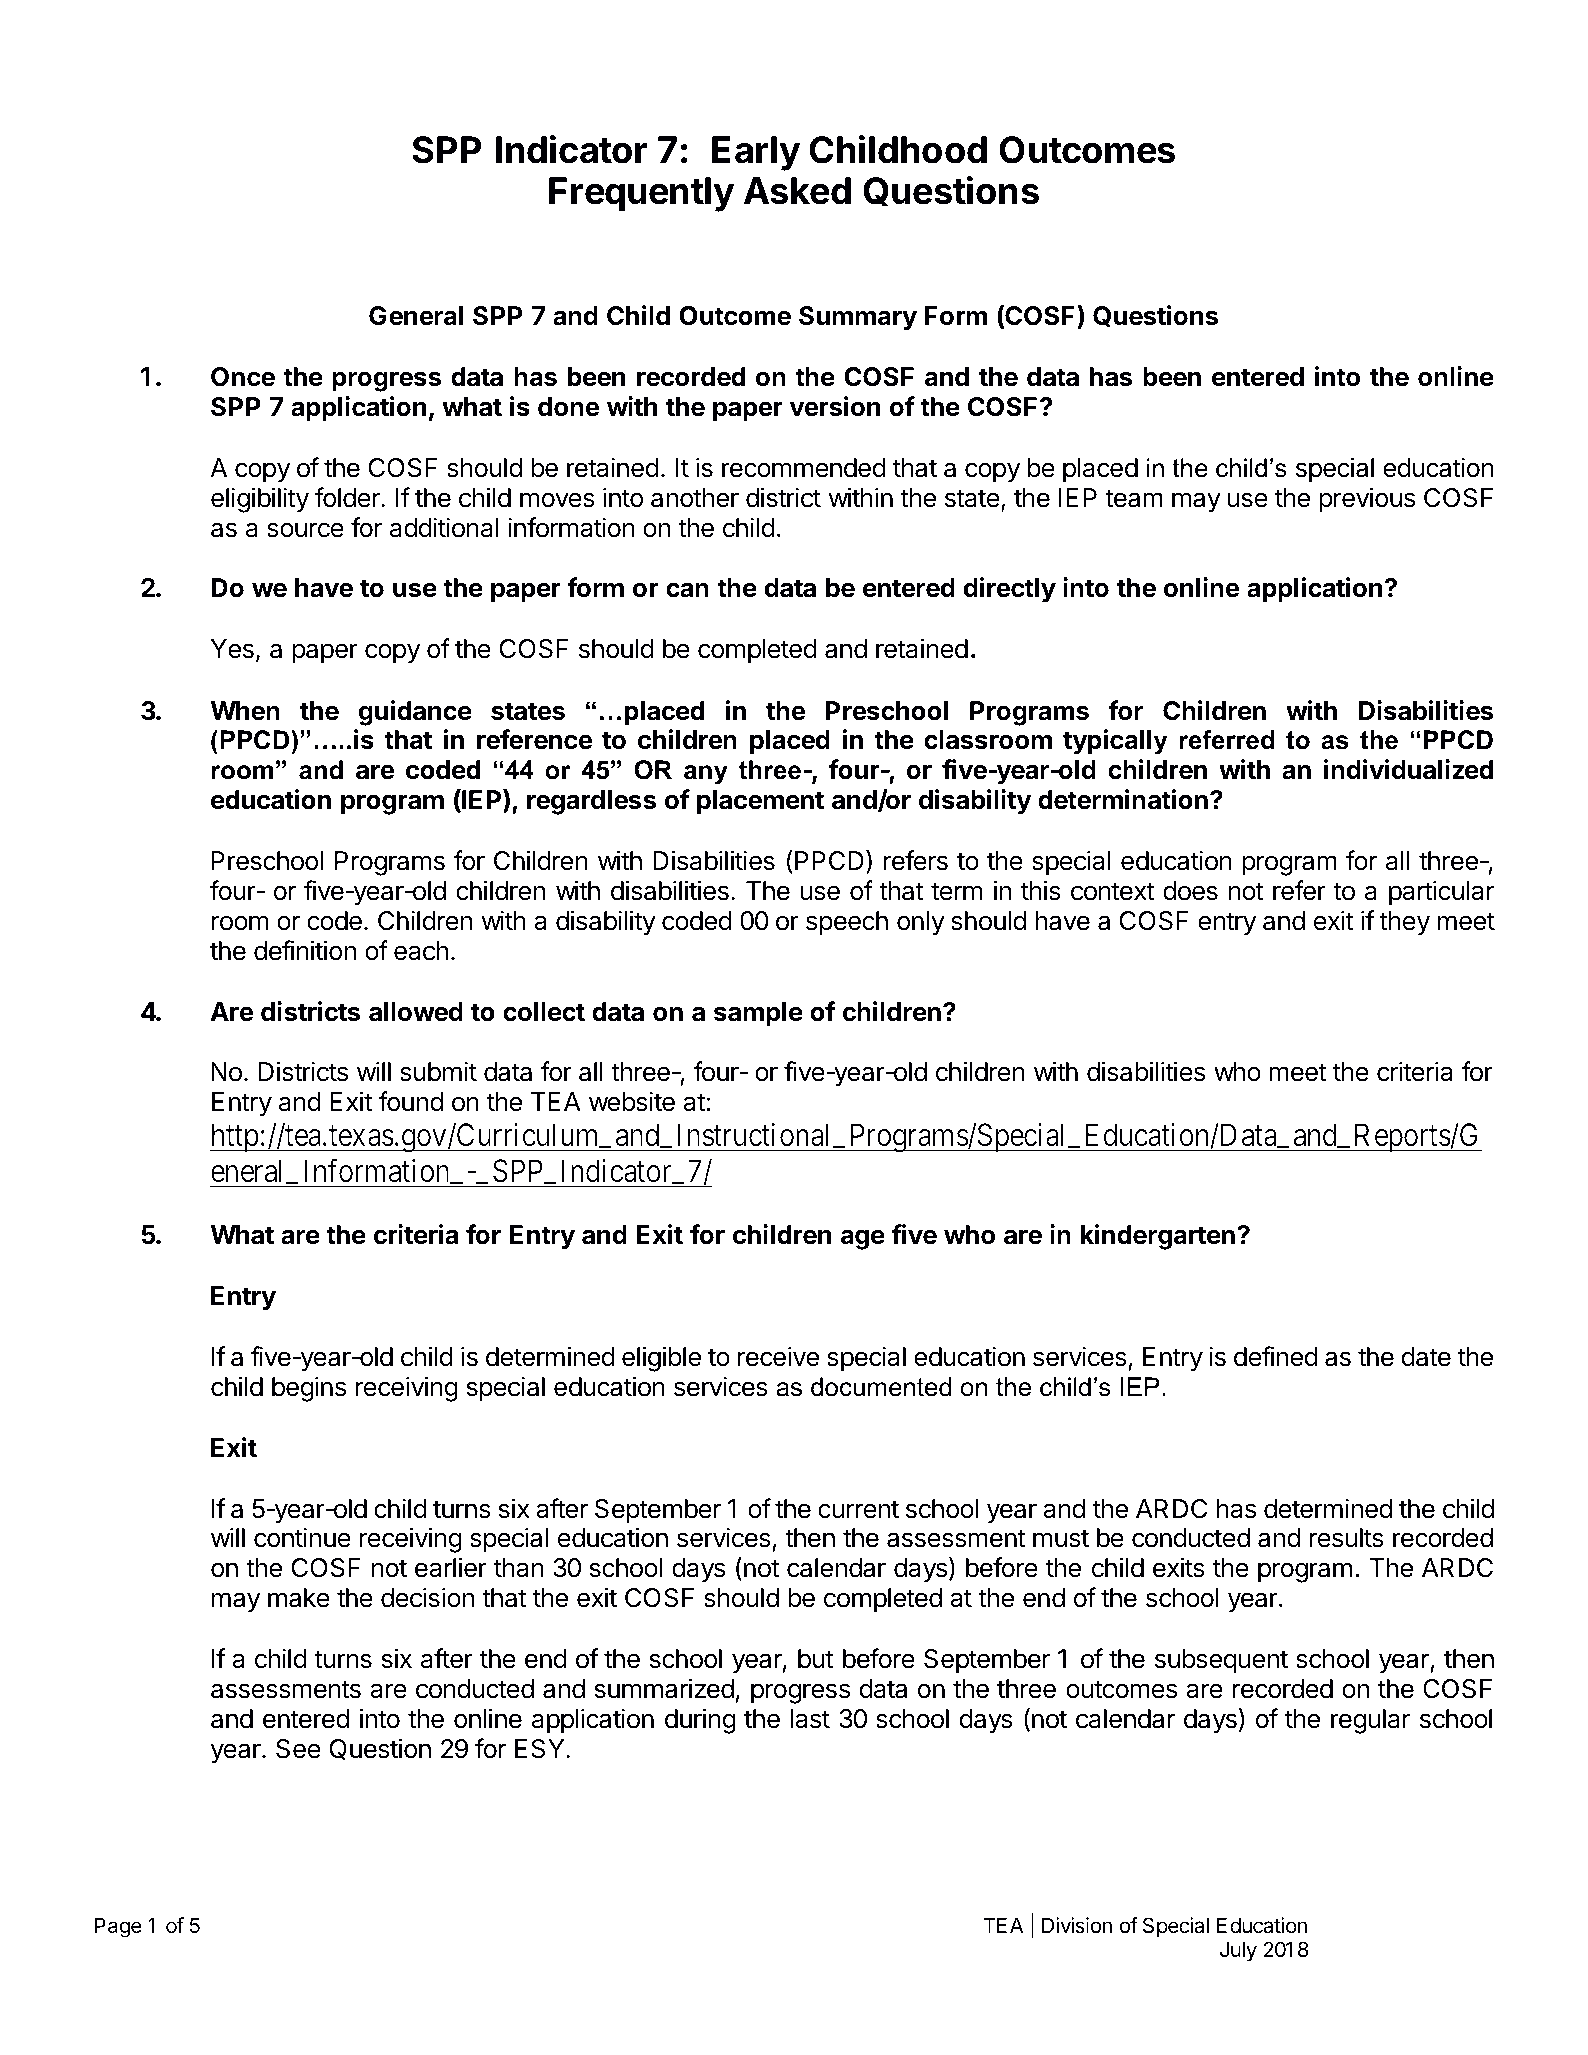  What do you see at coordinates (758, 1014) in the image?
I see `sample` at bounding box center [758, 1014].
